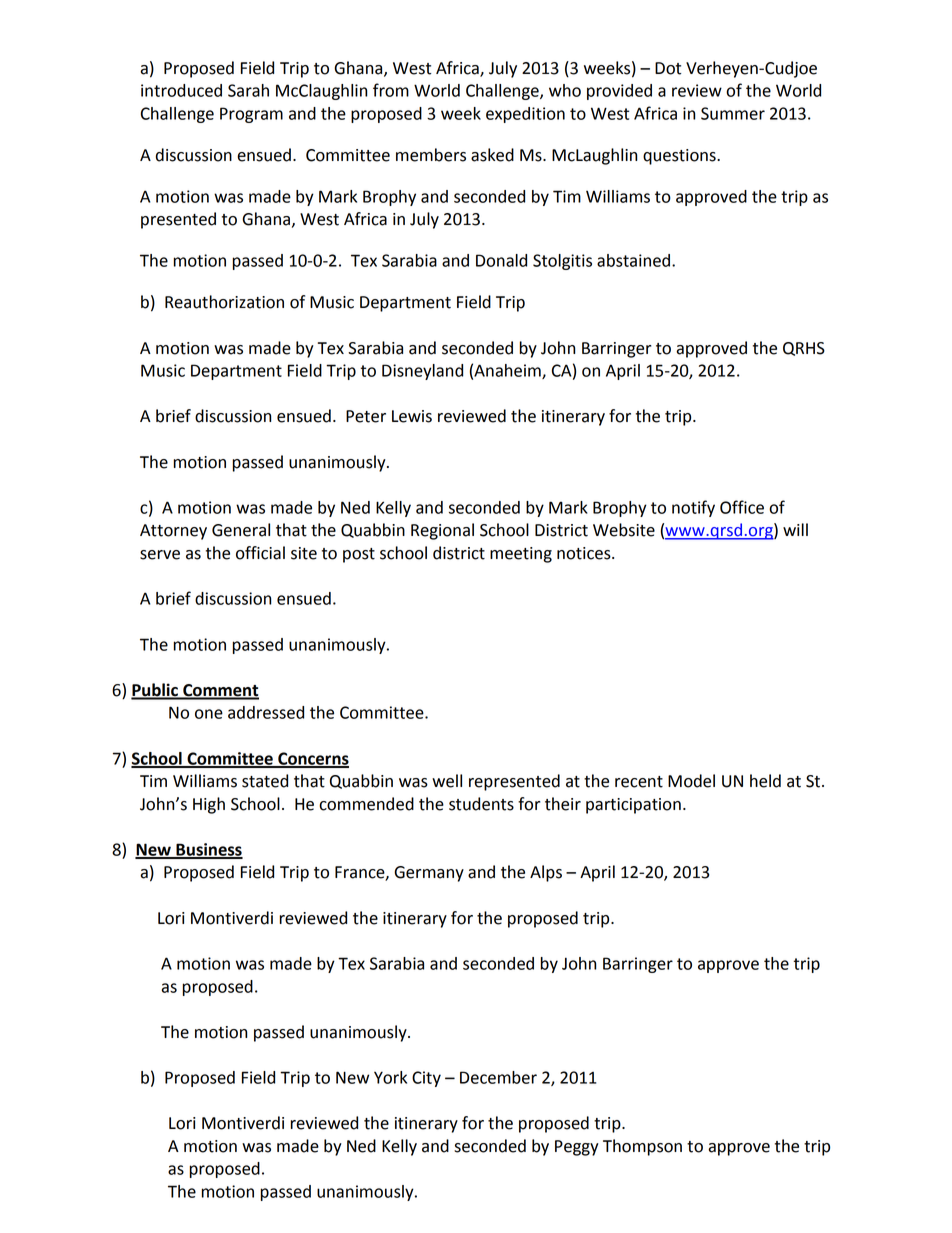 The width and height of the document is (952, 1233). Describe the element at coordinates (412, 416) in the document. I see `Lewis` at that location.
